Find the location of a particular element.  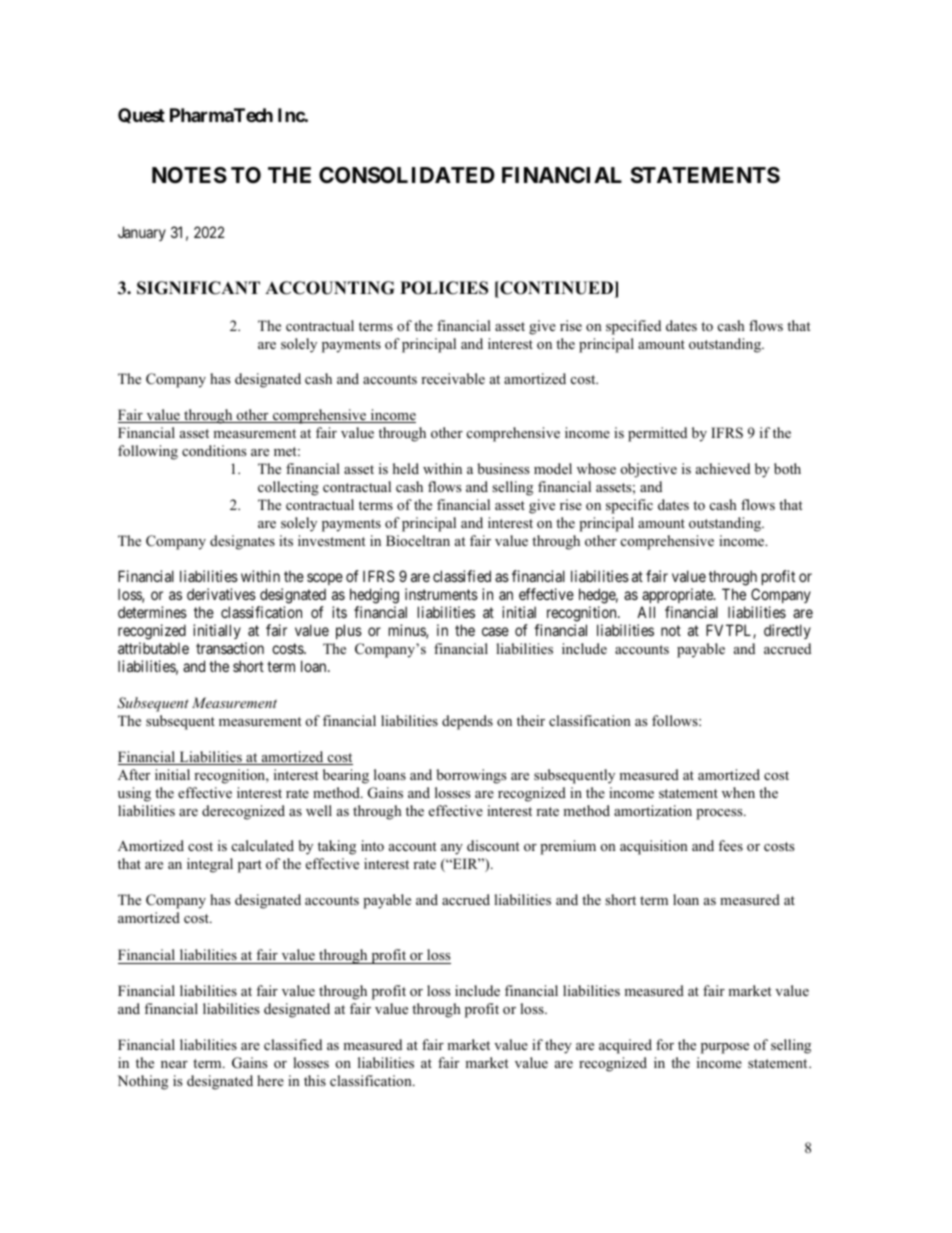

NOTES is located at coordinates (189, 175).
